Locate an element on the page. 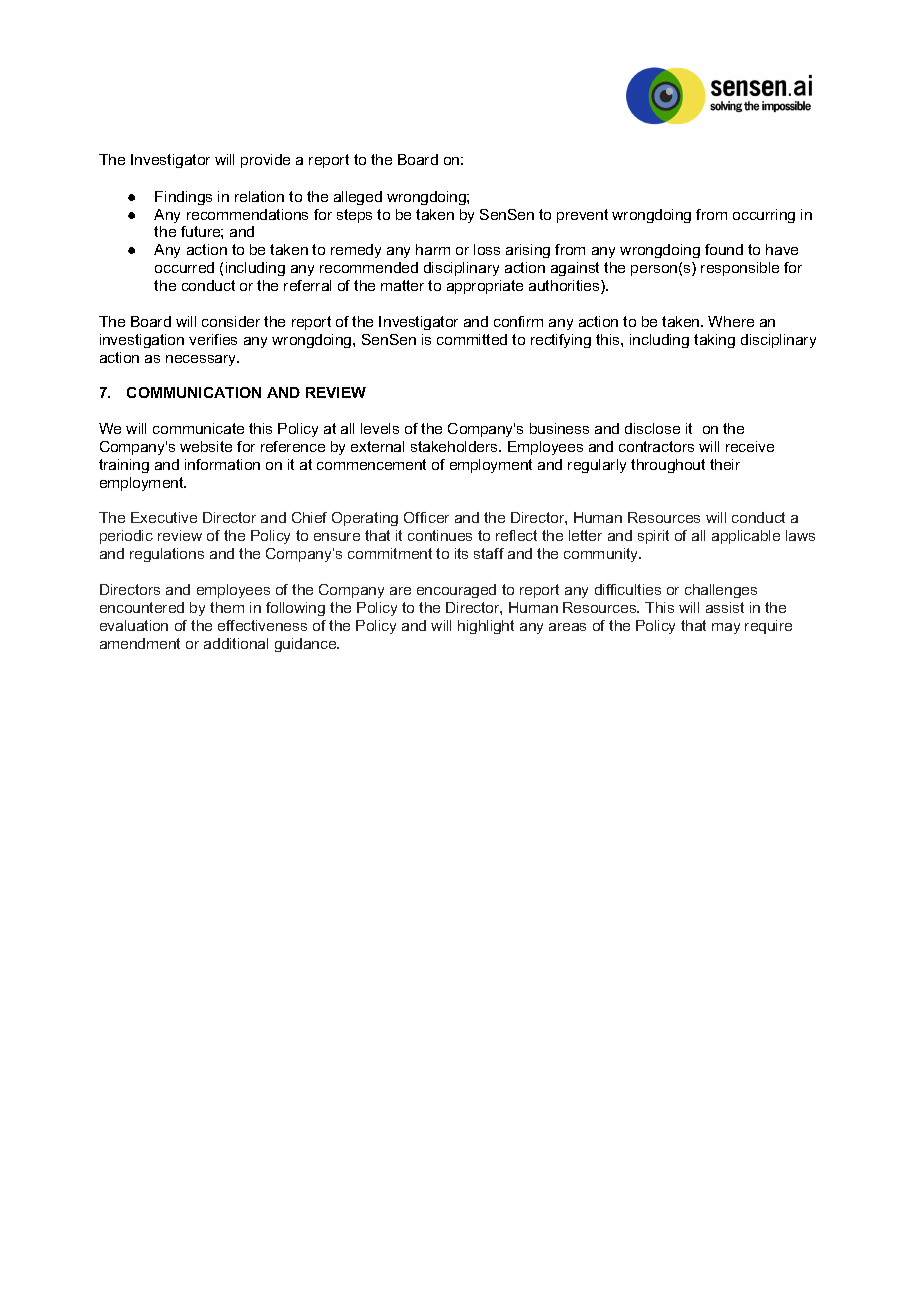  information is located at coordinates (222, 464).
